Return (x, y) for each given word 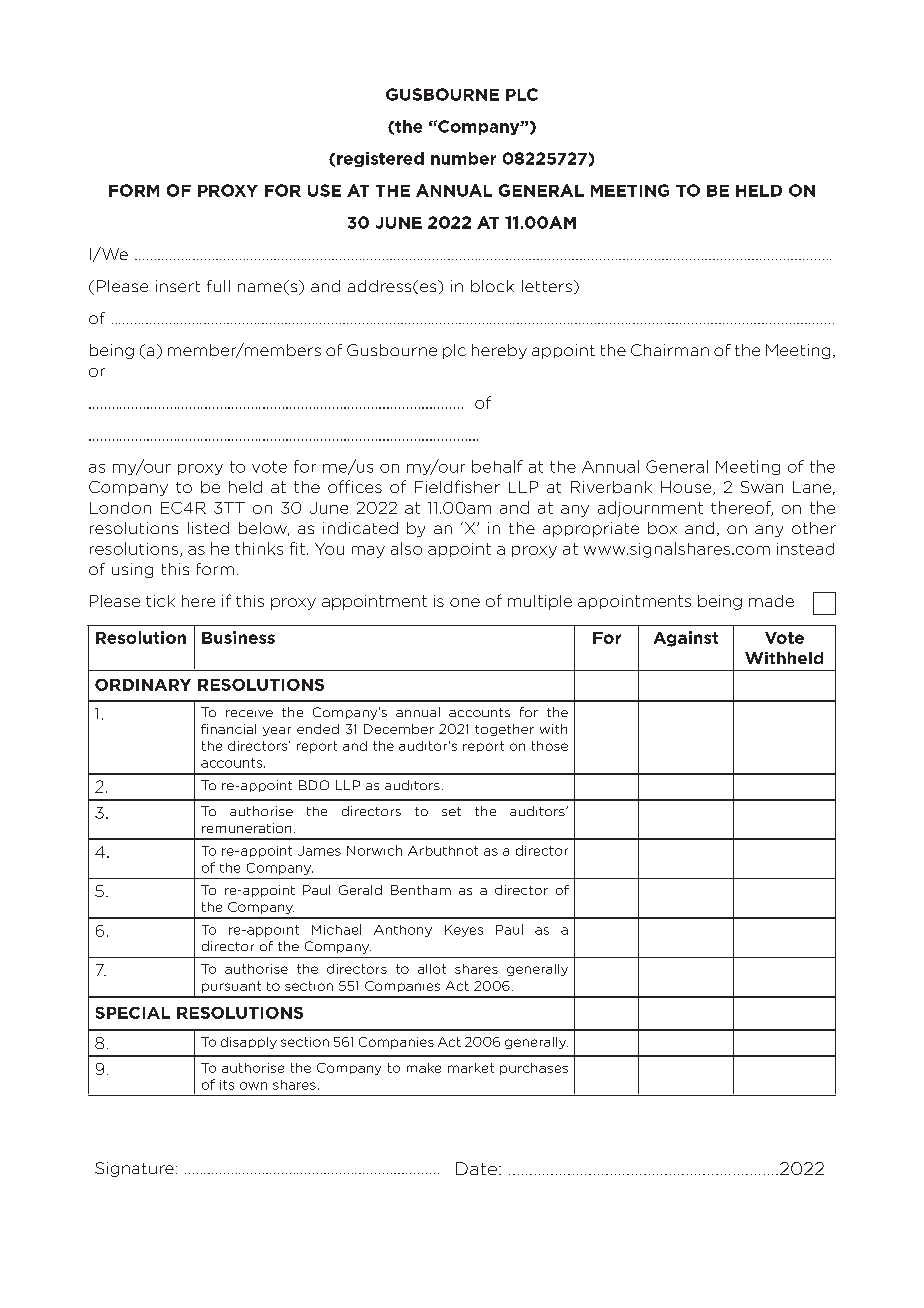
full (218, 286)
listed (208, 528)
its (227, 1085)
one (465, 602)
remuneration (246, 828)
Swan (762, 487)
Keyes (464, 931)
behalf (497, 466)
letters (547, 286)
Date (476, 1168)
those (550, 746)
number (463, 158)
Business (238, 637)
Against (686, 639)
